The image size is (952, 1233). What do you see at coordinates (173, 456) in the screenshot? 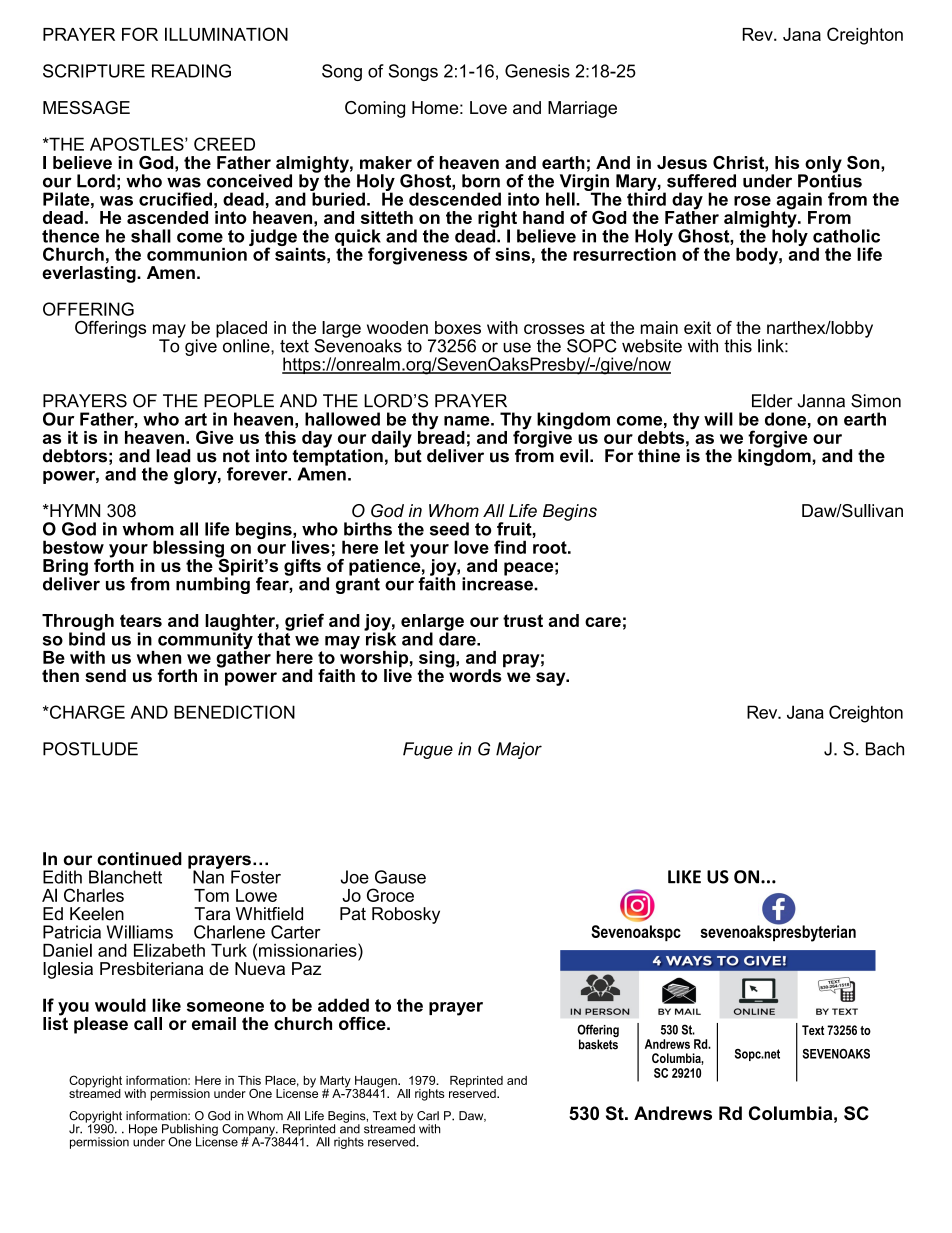
I see `lead` at bounding box center [173, 456].
